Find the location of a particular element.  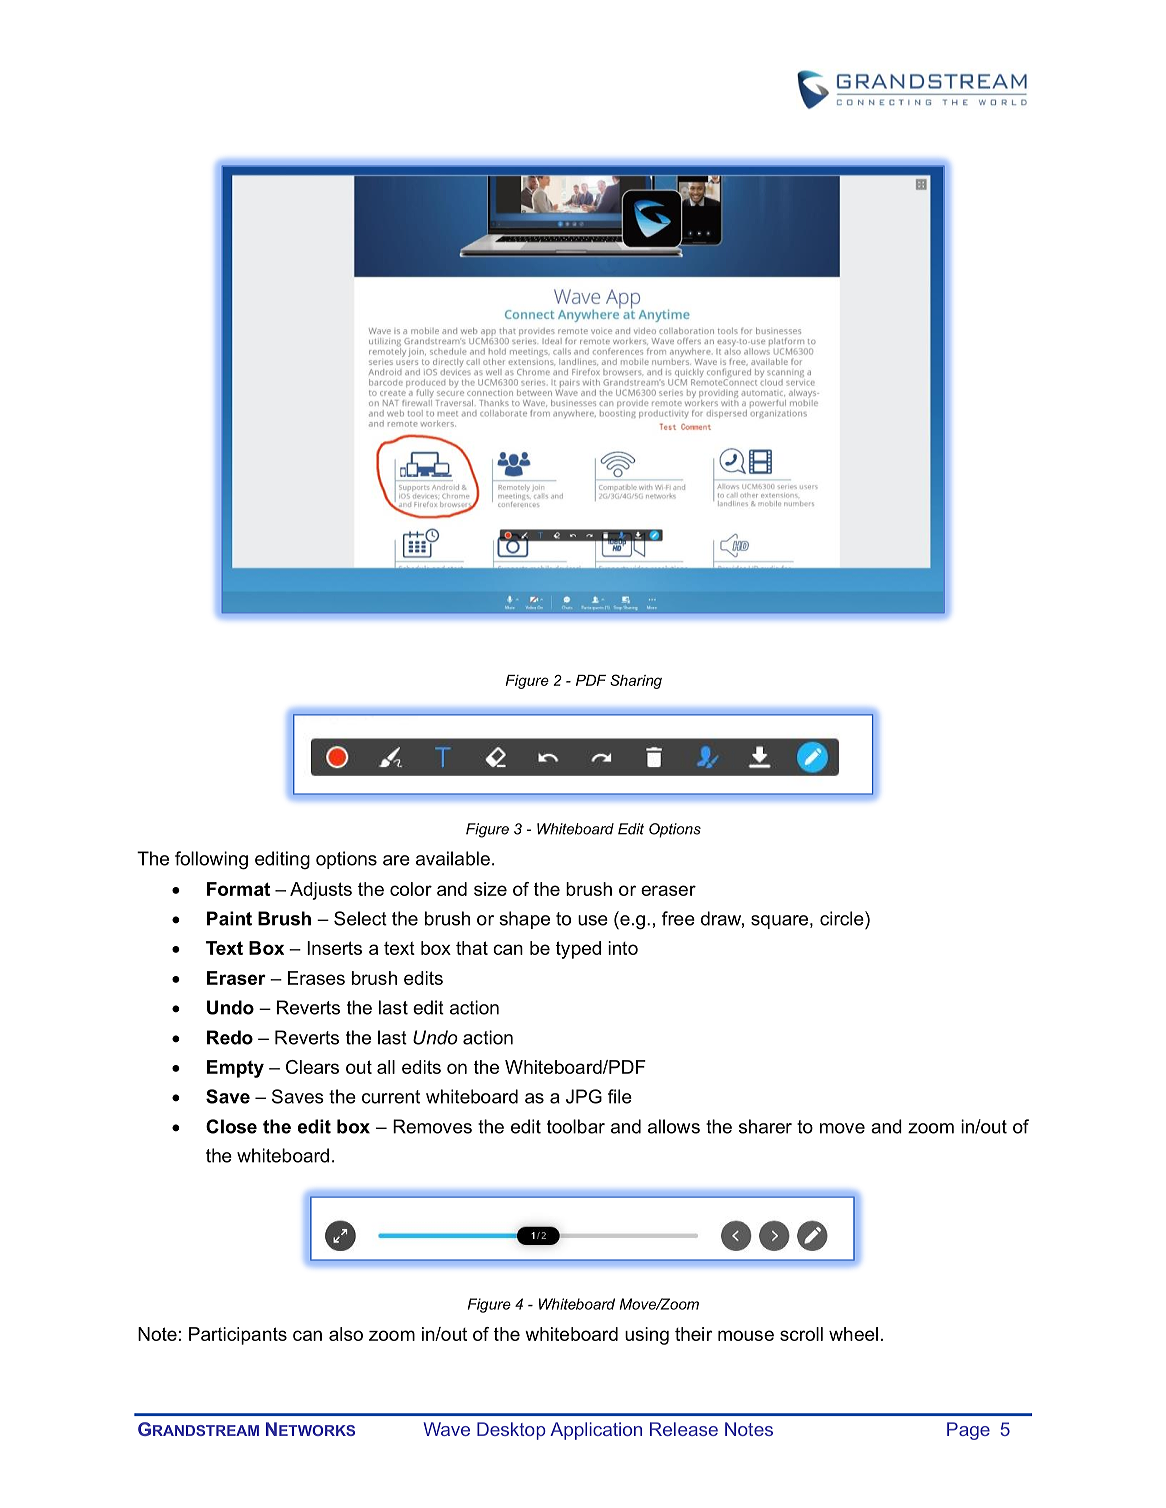

Sharing is located at coordinates (636, 681).
